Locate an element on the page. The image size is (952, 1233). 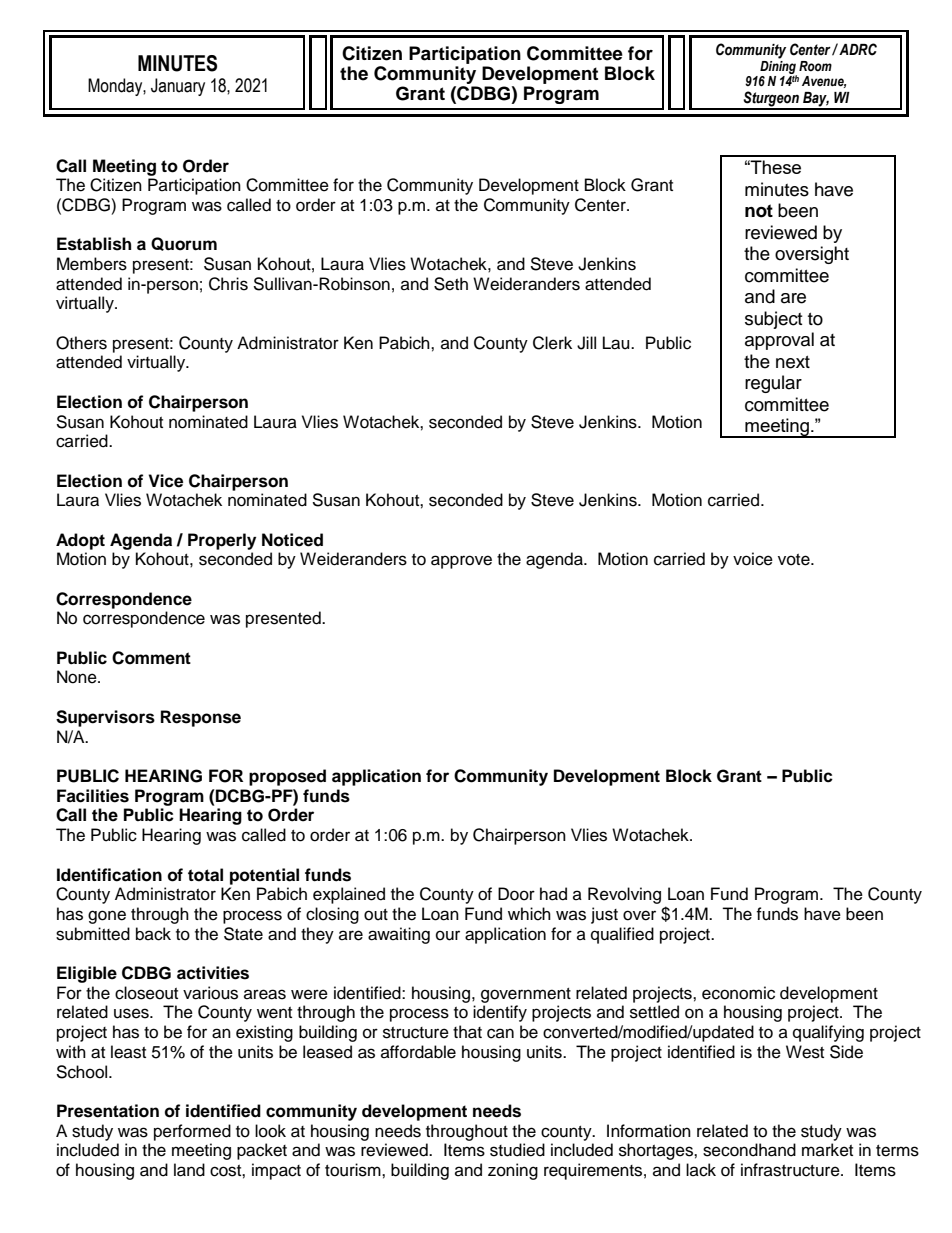
Facilities is located at coordinates (93, 796).
